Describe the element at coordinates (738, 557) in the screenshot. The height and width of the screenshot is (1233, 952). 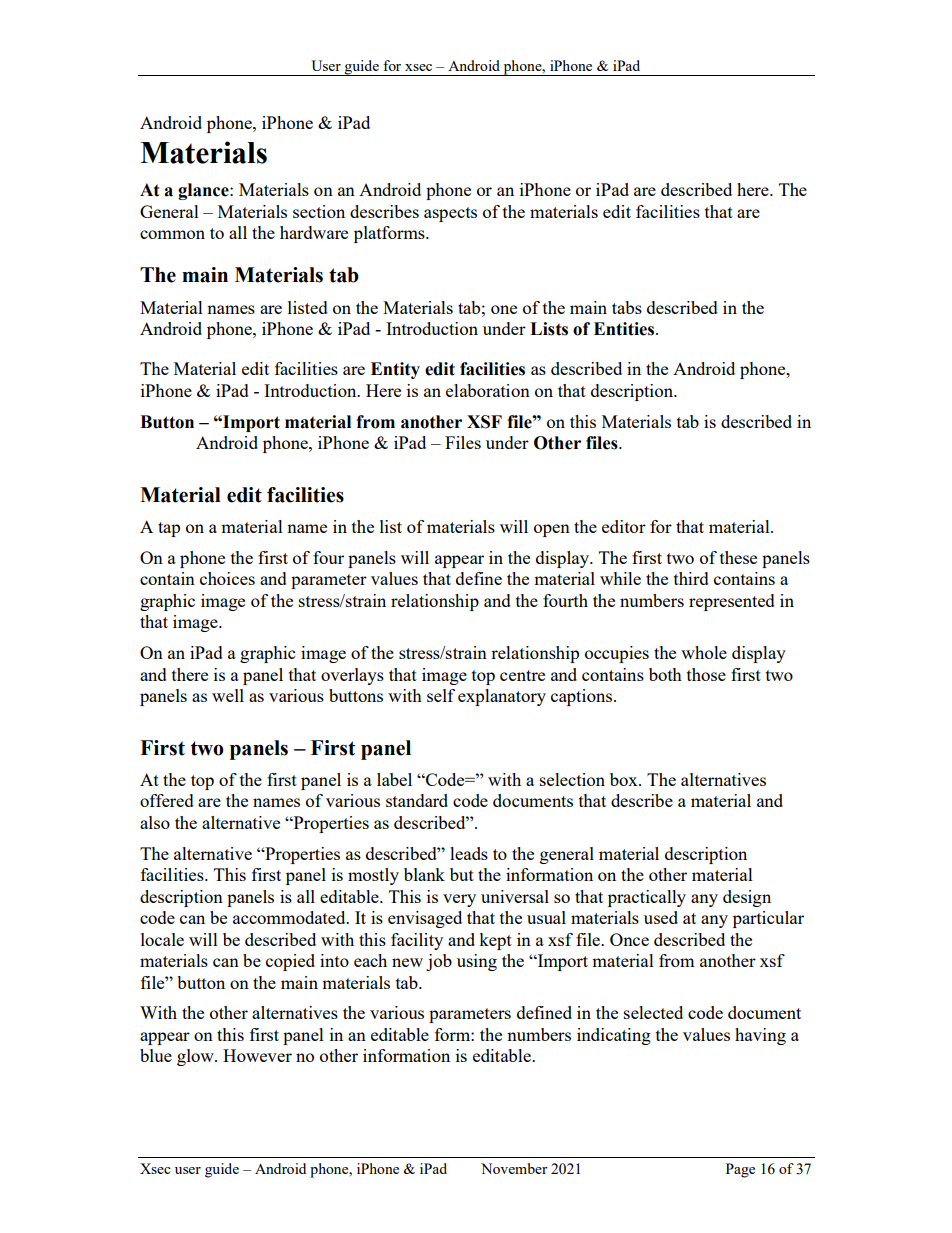
I see `these` at that location.
